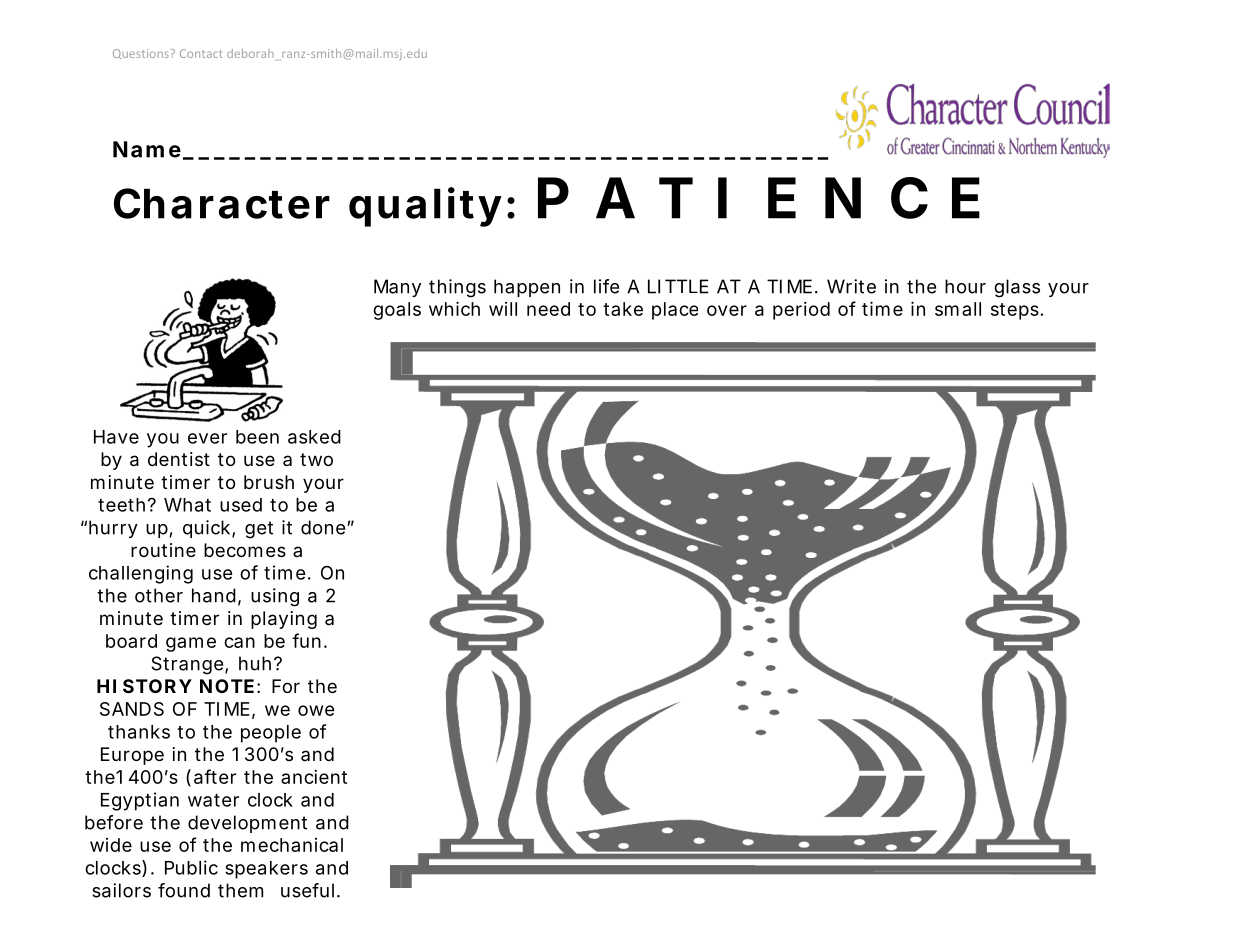  What do you see at coordinates (201, 53) in the screenshot?
I see `Contact` at bounding box center [201, 53].
